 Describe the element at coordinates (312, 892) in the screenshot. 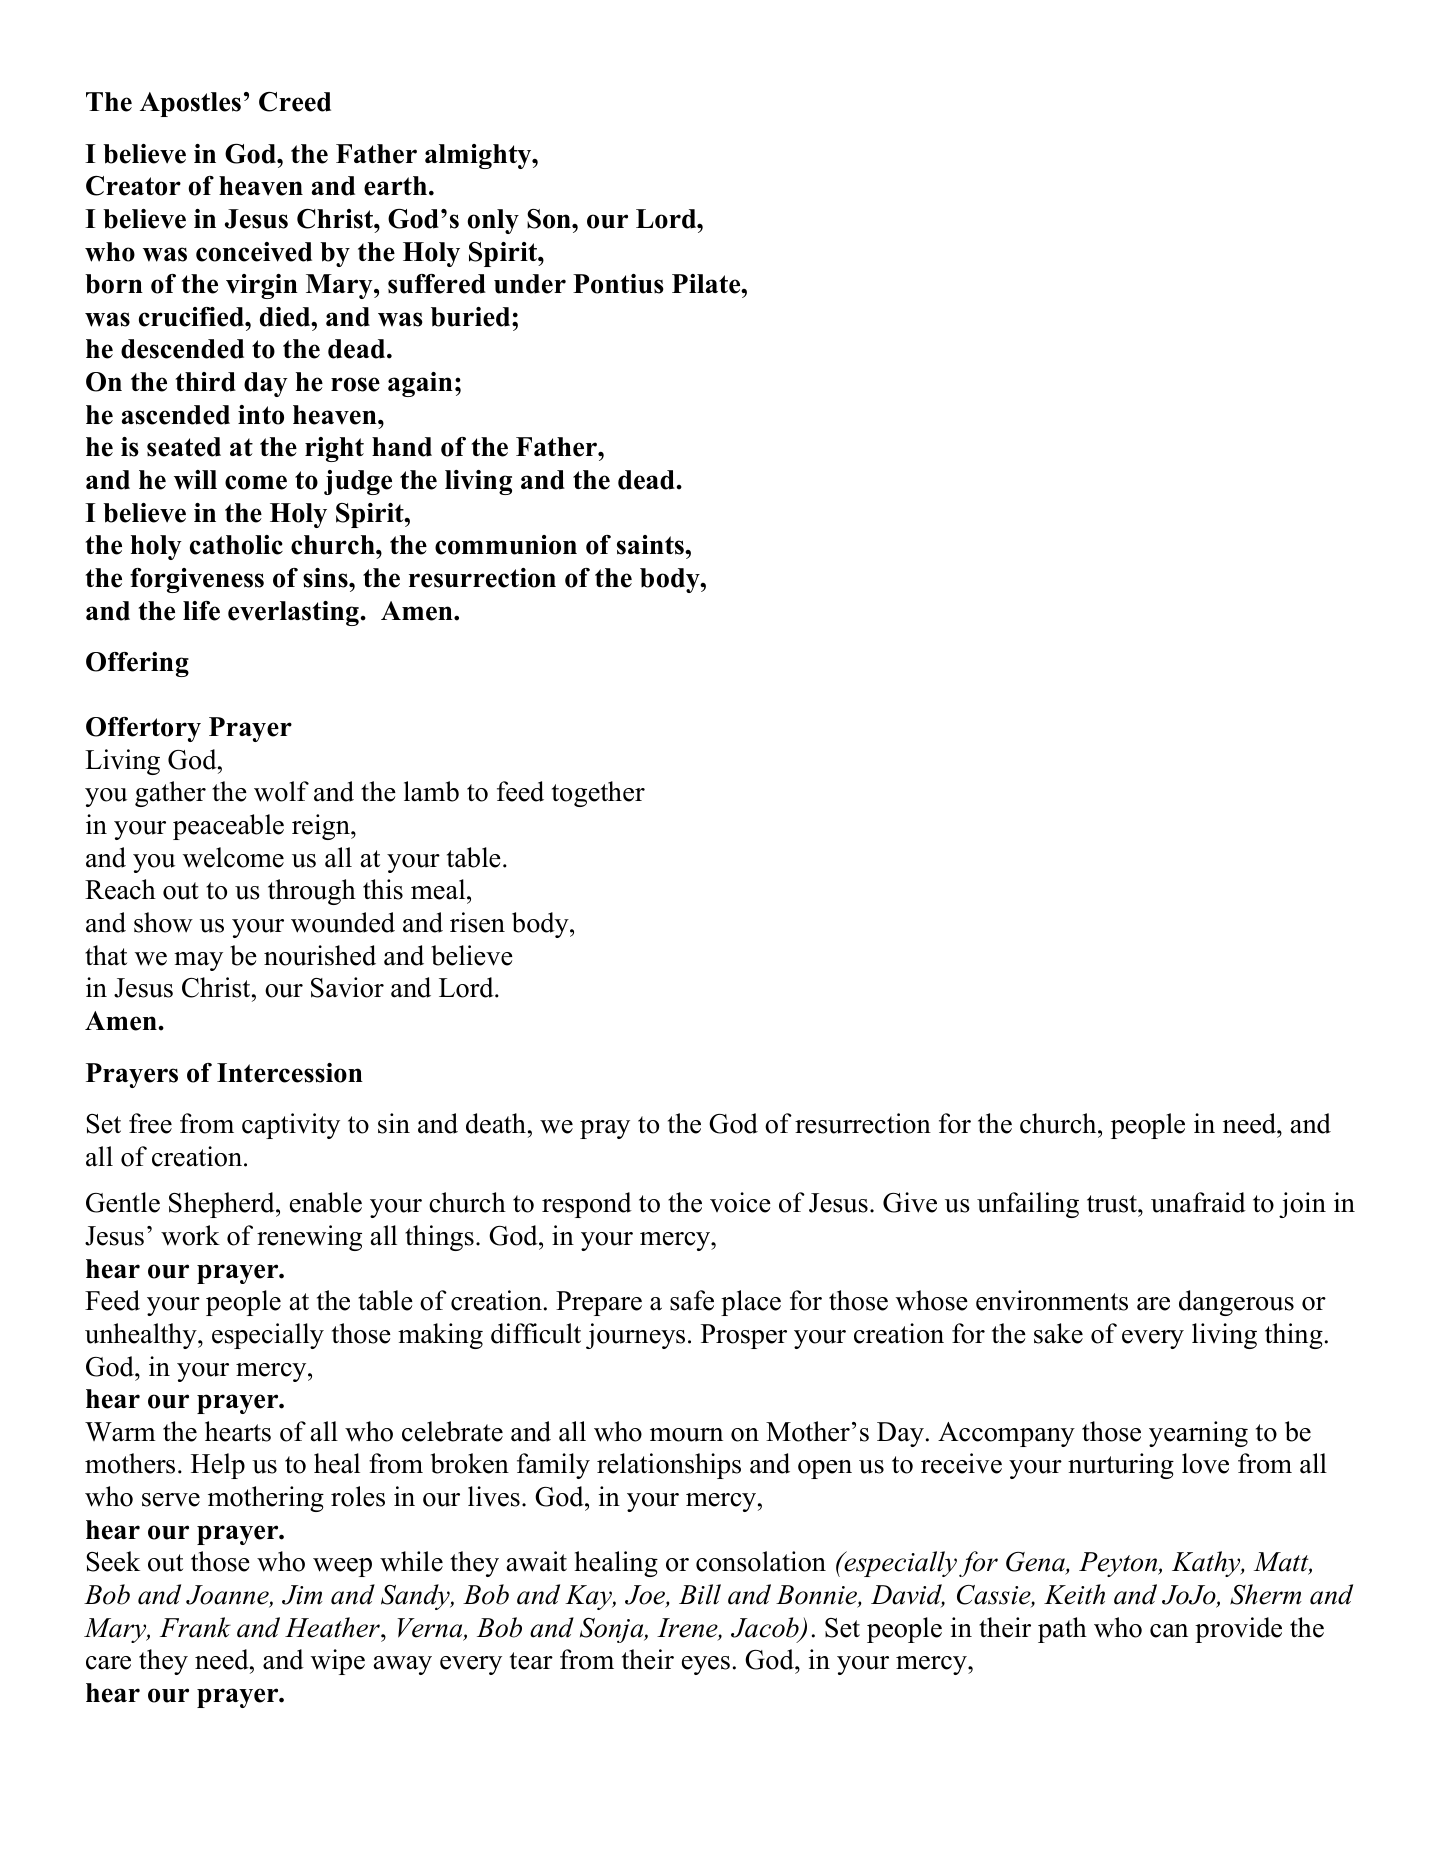

I see `through` at that location.
